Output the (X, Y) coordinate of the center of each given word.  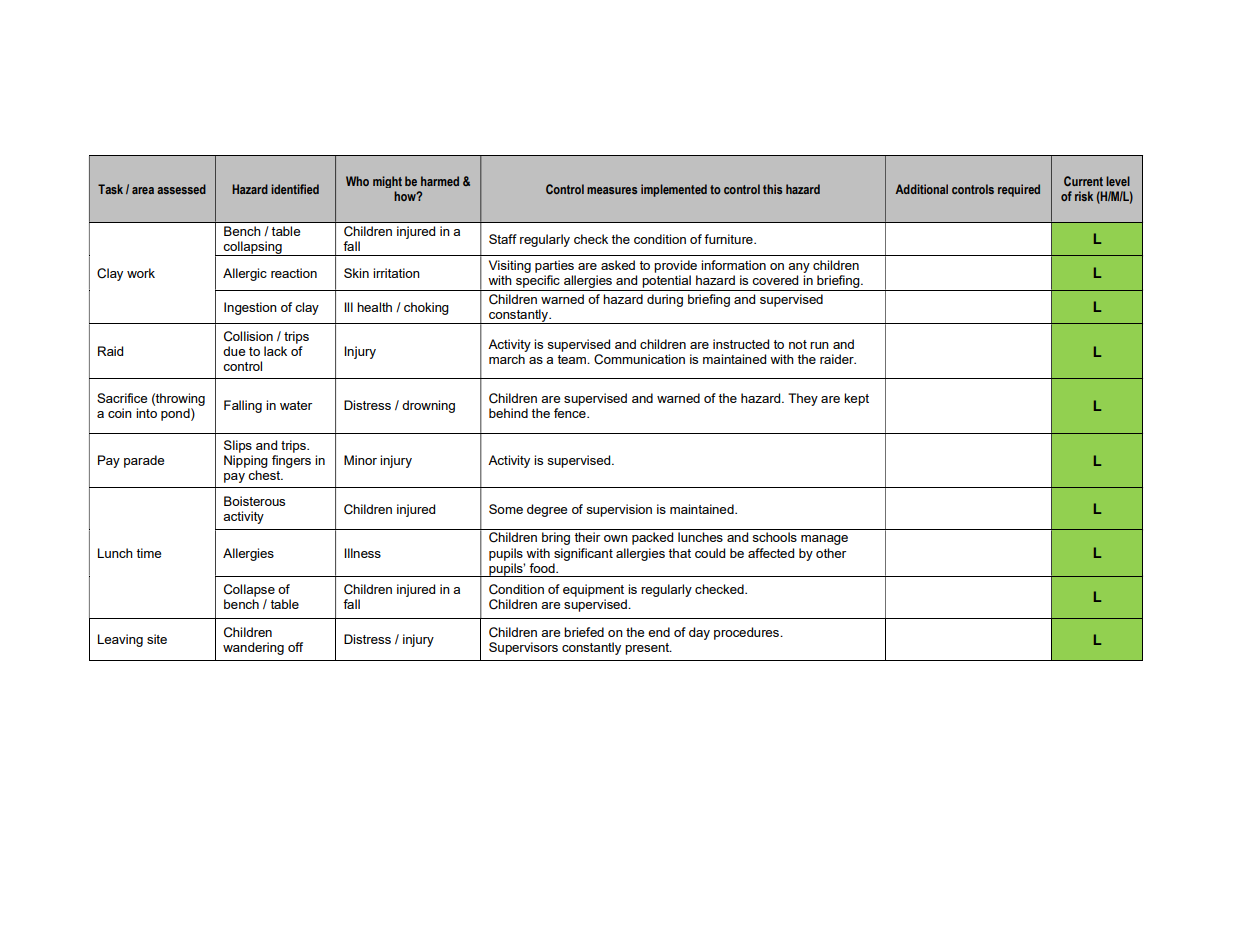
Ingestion (250, 308)
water (296, 405)
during (665, 300)
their (587, 537)
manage (824, 540)
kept (856, 399)
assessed (181, 189)
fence (571, 413)
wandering (253, 648)
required (1019, 190)
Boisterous (254, 501)
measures (612, 190)
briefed (584, 632)
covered (775, 280)
